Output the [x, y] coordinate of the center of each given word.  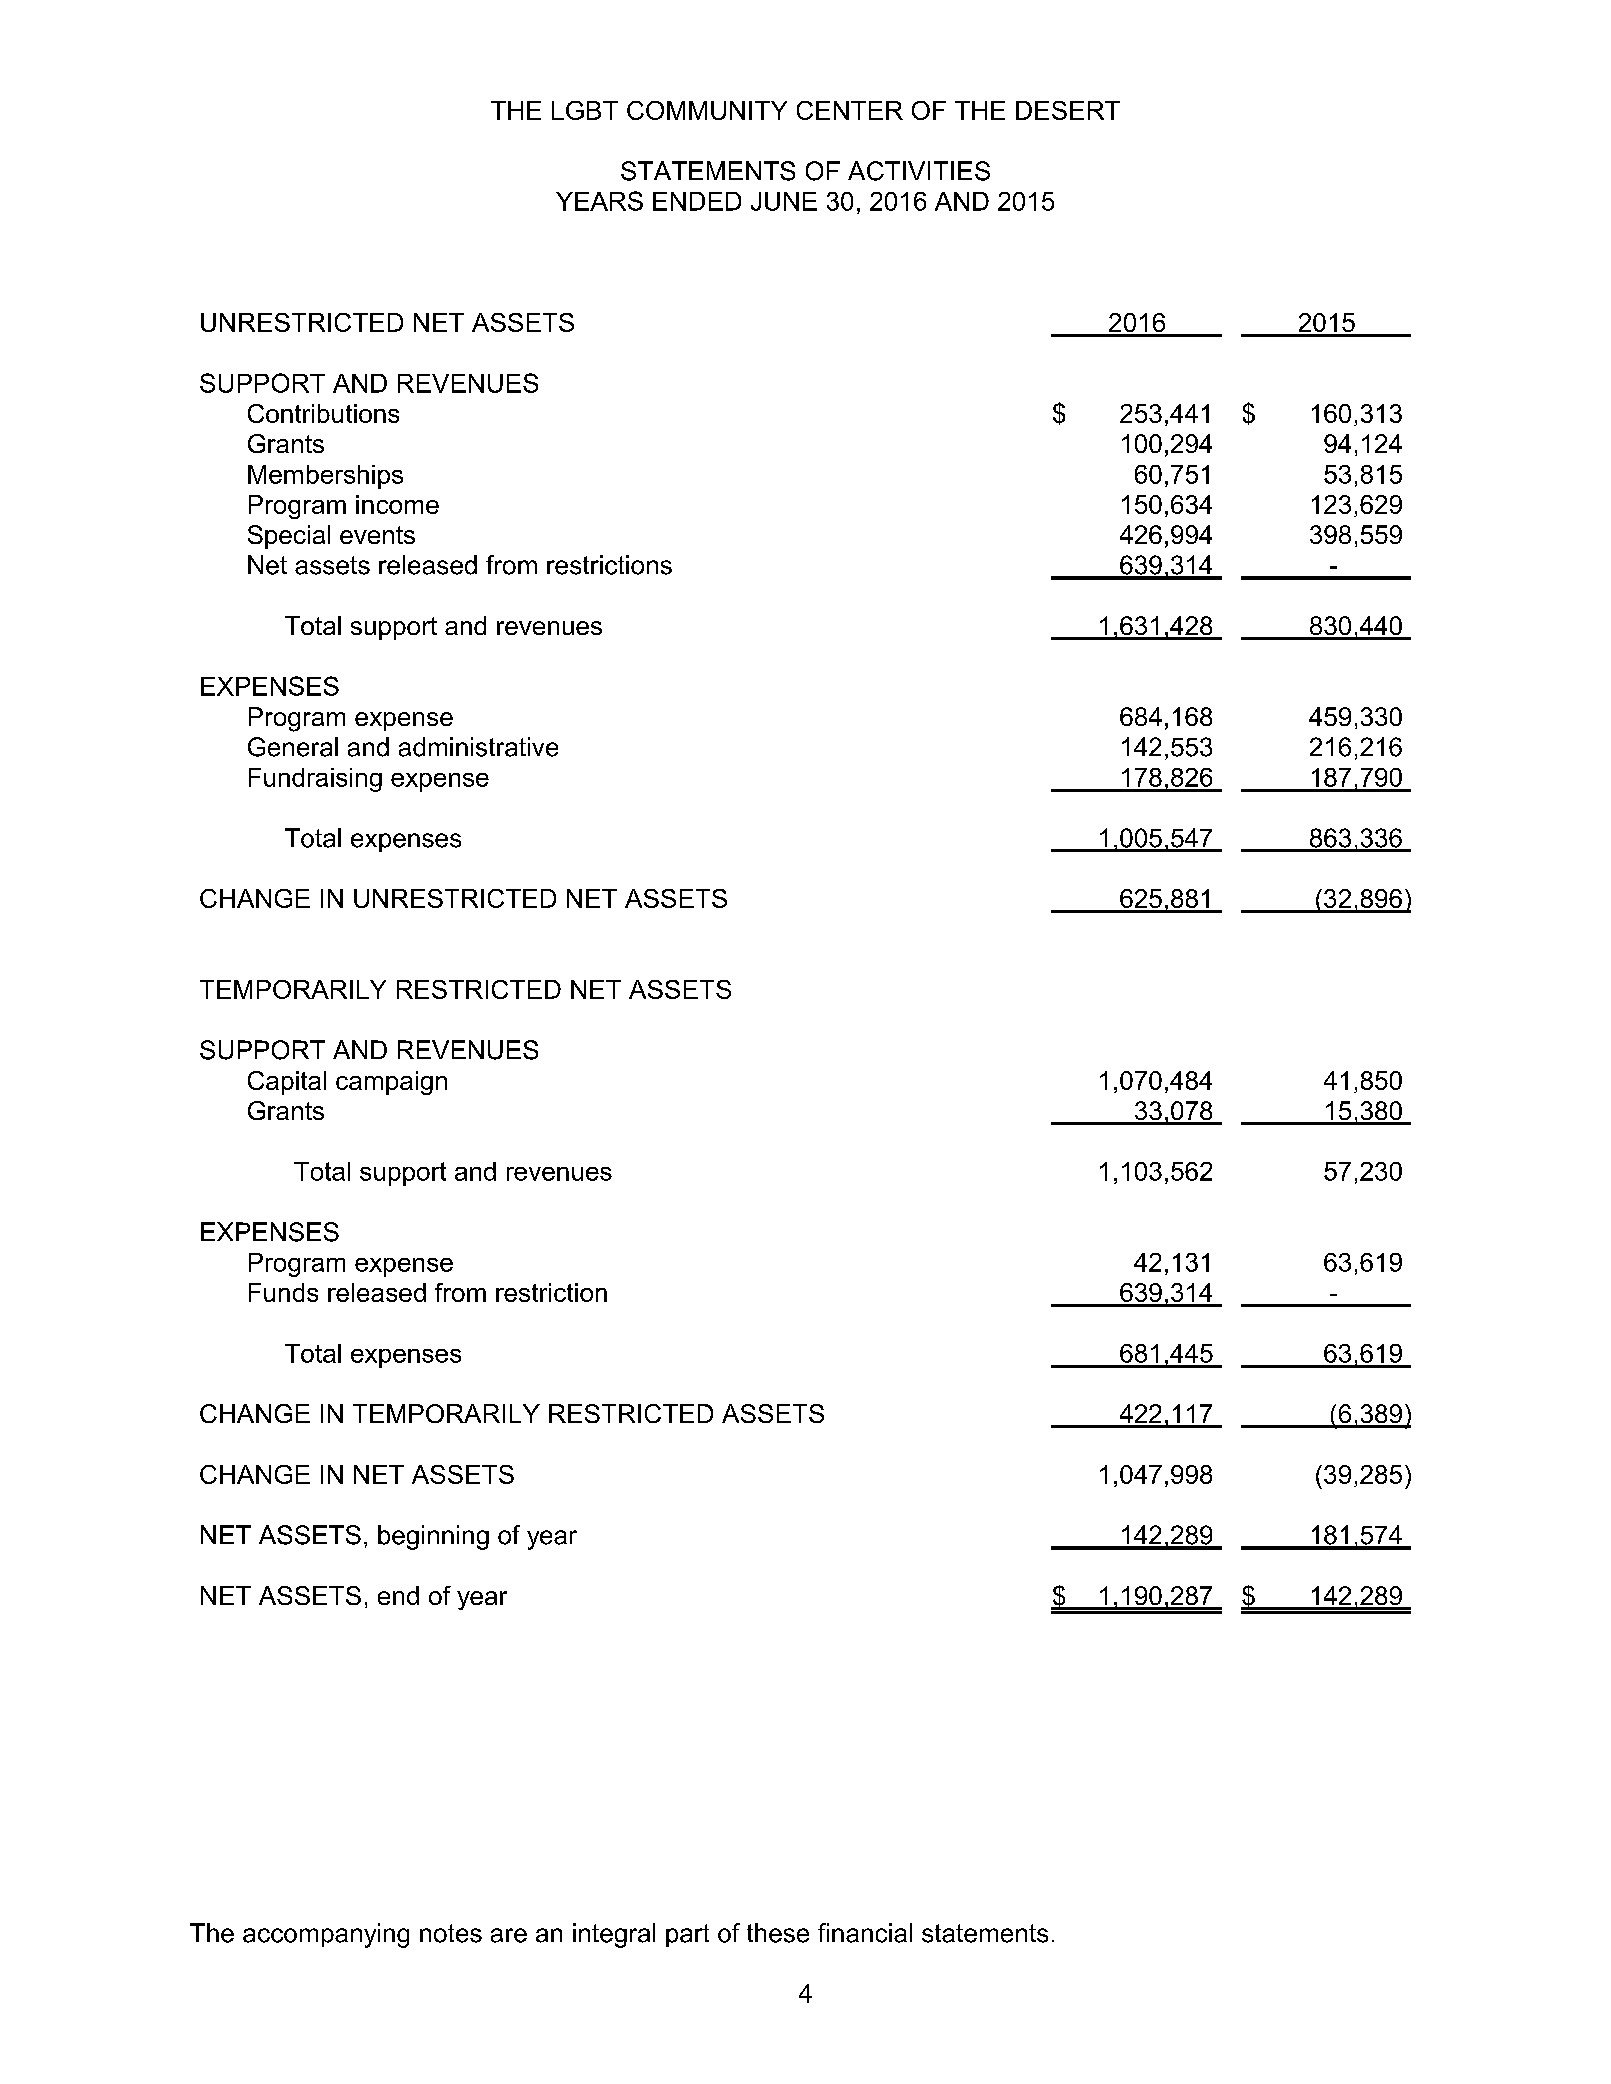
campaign [391, 1083]
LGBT [585, 110]
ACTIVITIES [919, 171]
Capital [287, 1083]
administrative [478, 747]
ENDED [697, 201]
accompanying [326, 1935]
